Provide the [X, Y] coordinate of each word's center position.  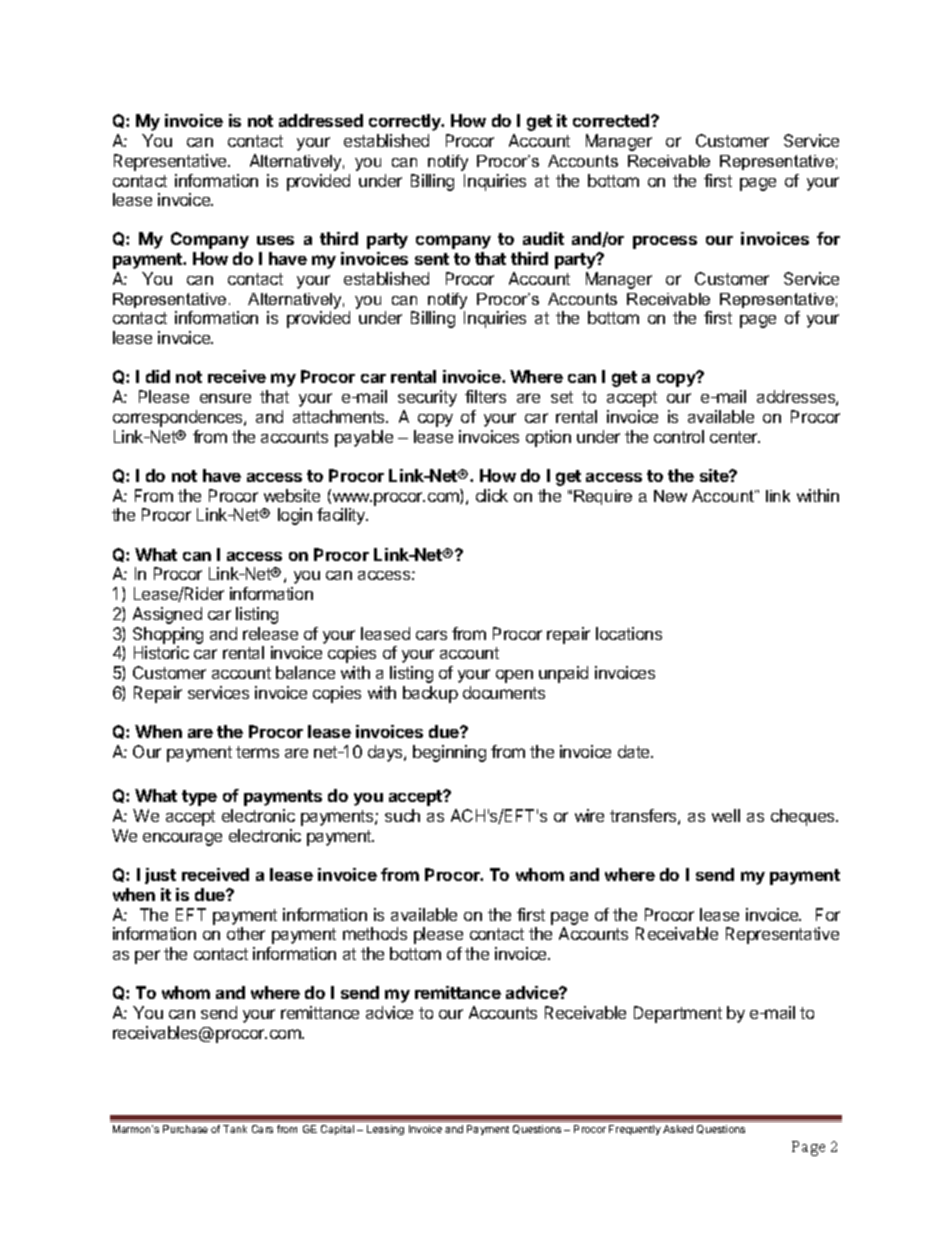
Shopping [168, 635]
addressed [321, 120]
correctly [406, 122]
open [514, 676]
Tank [235, 1129]
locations [629, 633]
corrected [612, 120]
